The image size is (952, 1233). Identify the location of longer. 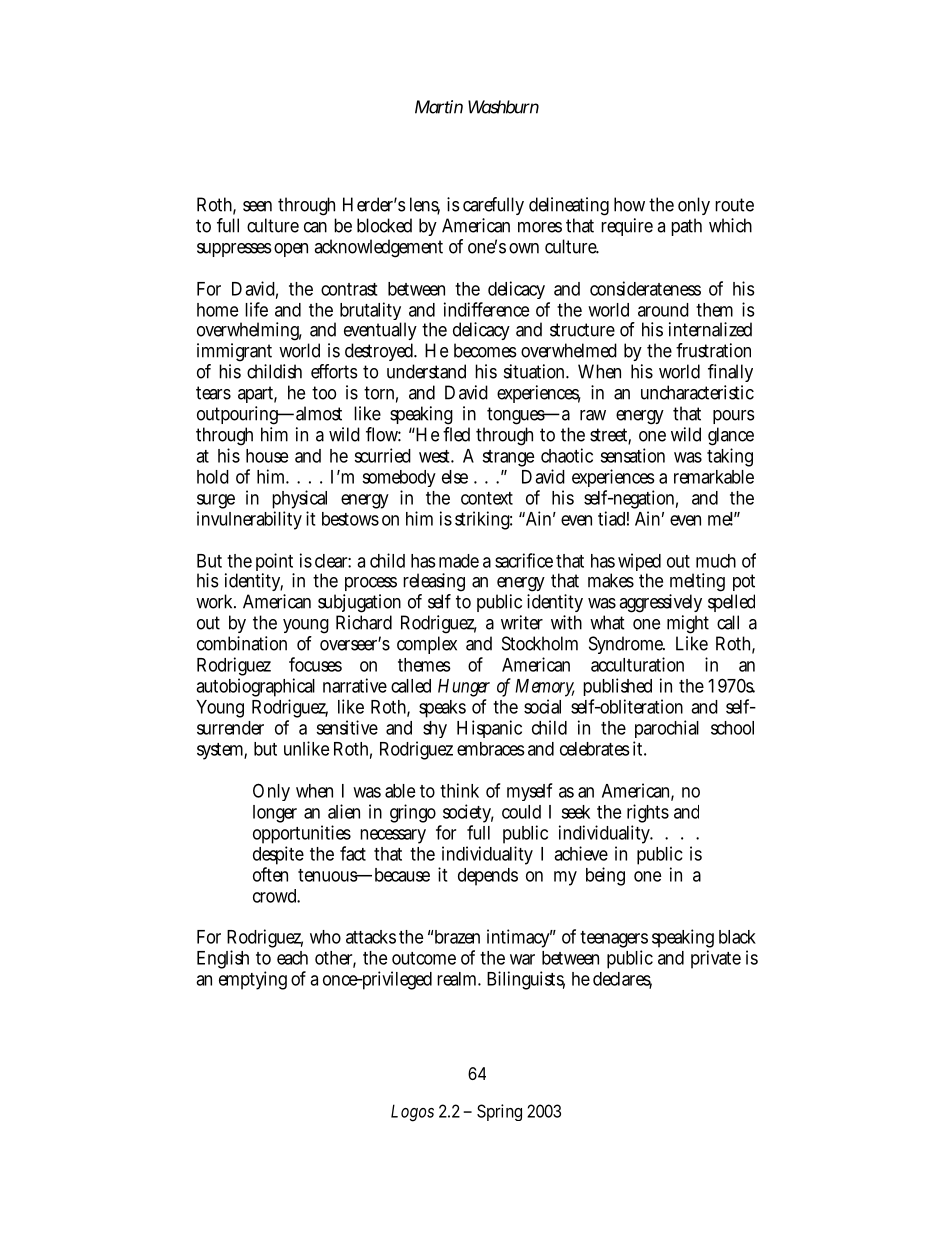
(275, 814).
